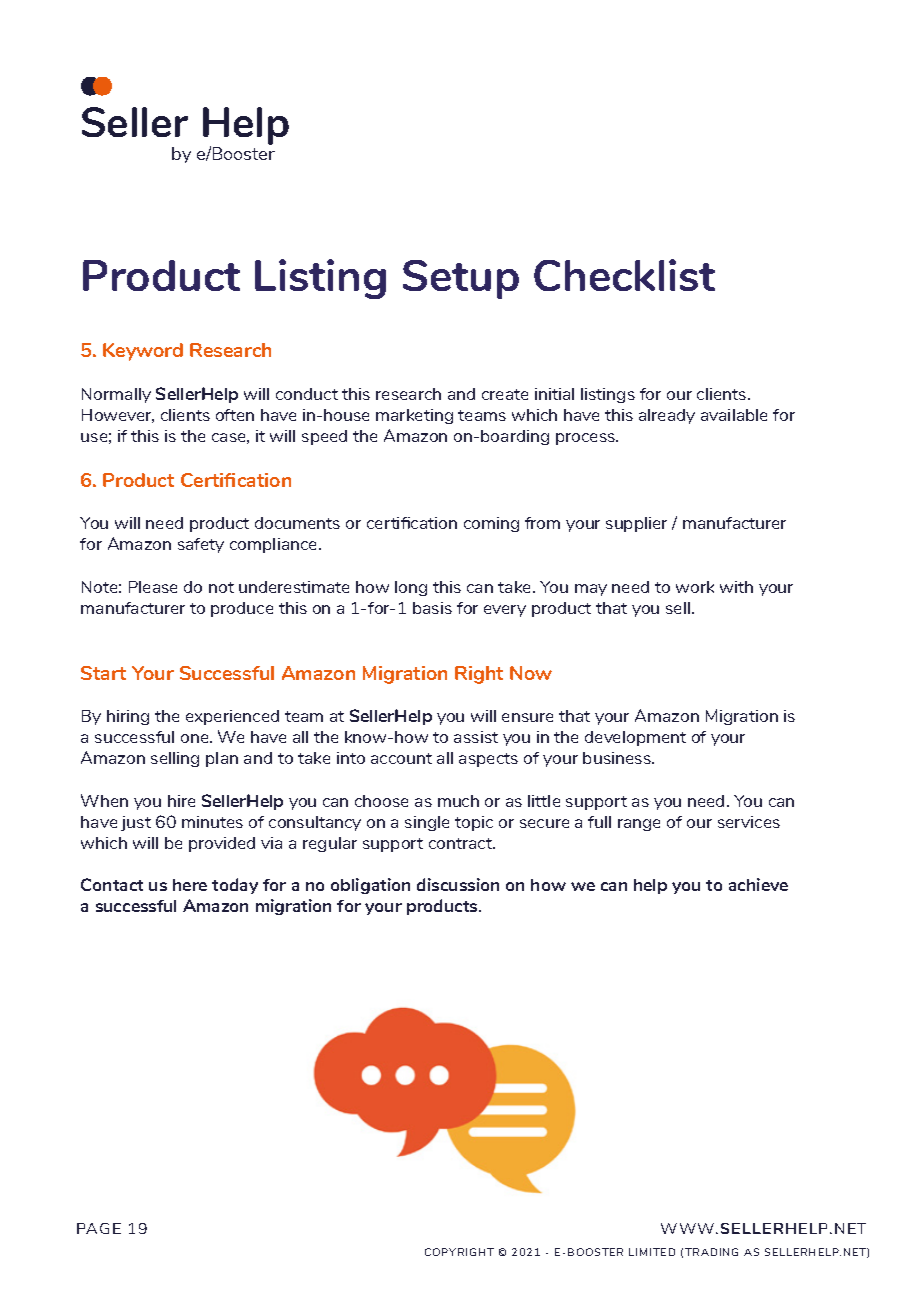  What do you see at coordinates (624, 275) in the page?
I see `Checklist` at bounding box center [624, 275].
